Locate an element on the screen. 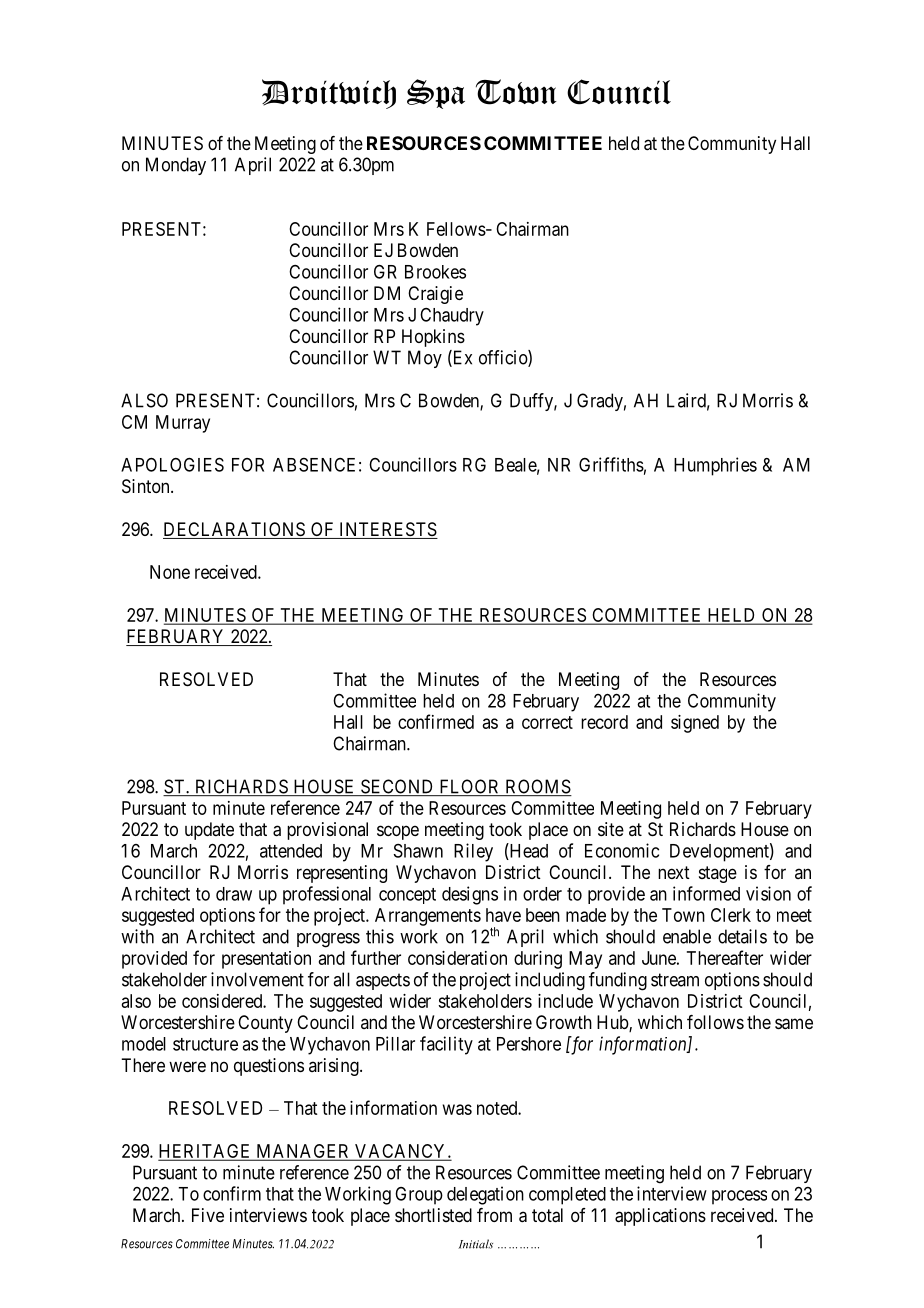  Five is located at coordinates (208, 1215).
